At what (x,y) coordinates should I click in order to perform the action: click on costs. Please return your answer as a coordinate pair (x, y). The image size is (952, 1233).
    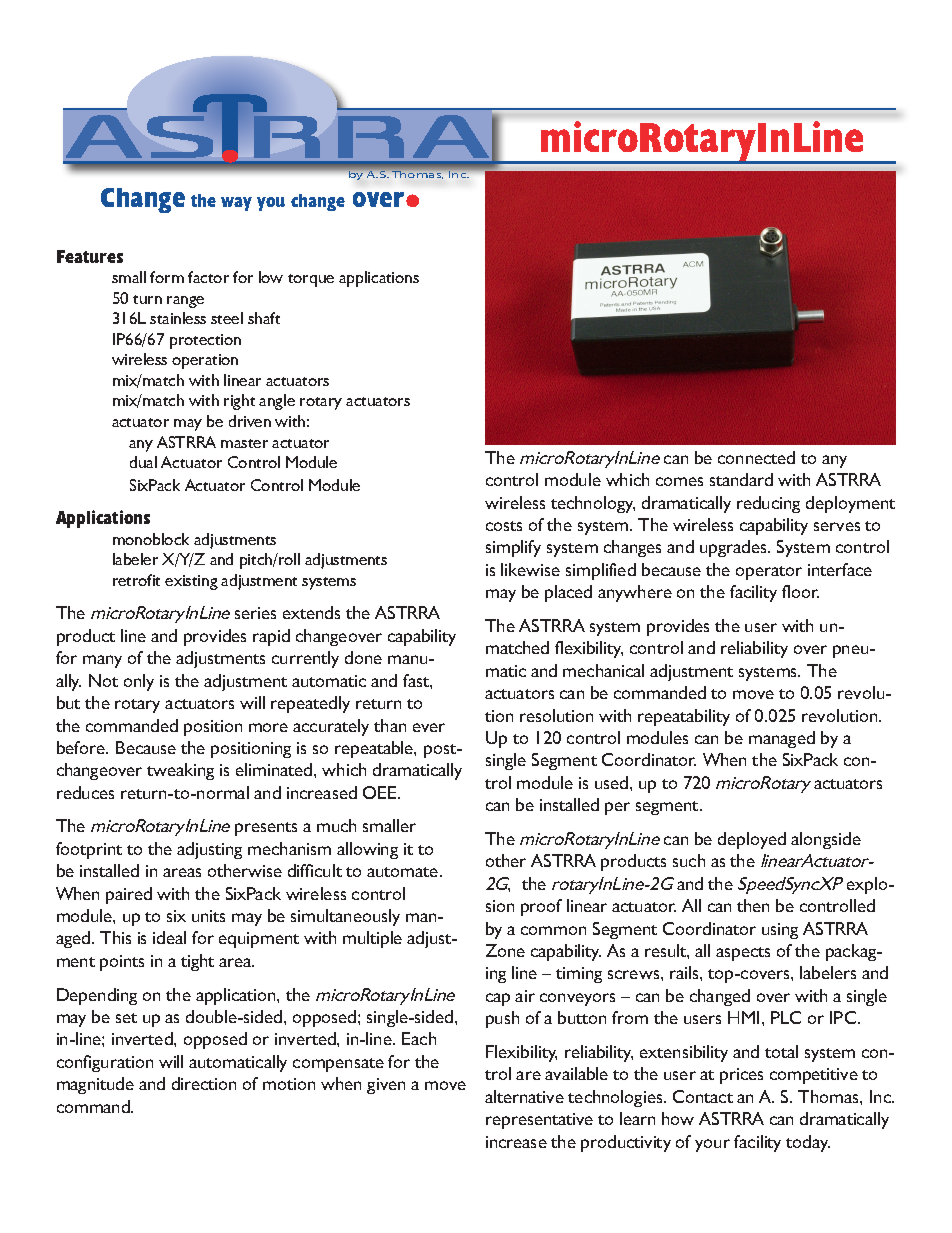
    Looking at the image, I should click on (504, 526).
